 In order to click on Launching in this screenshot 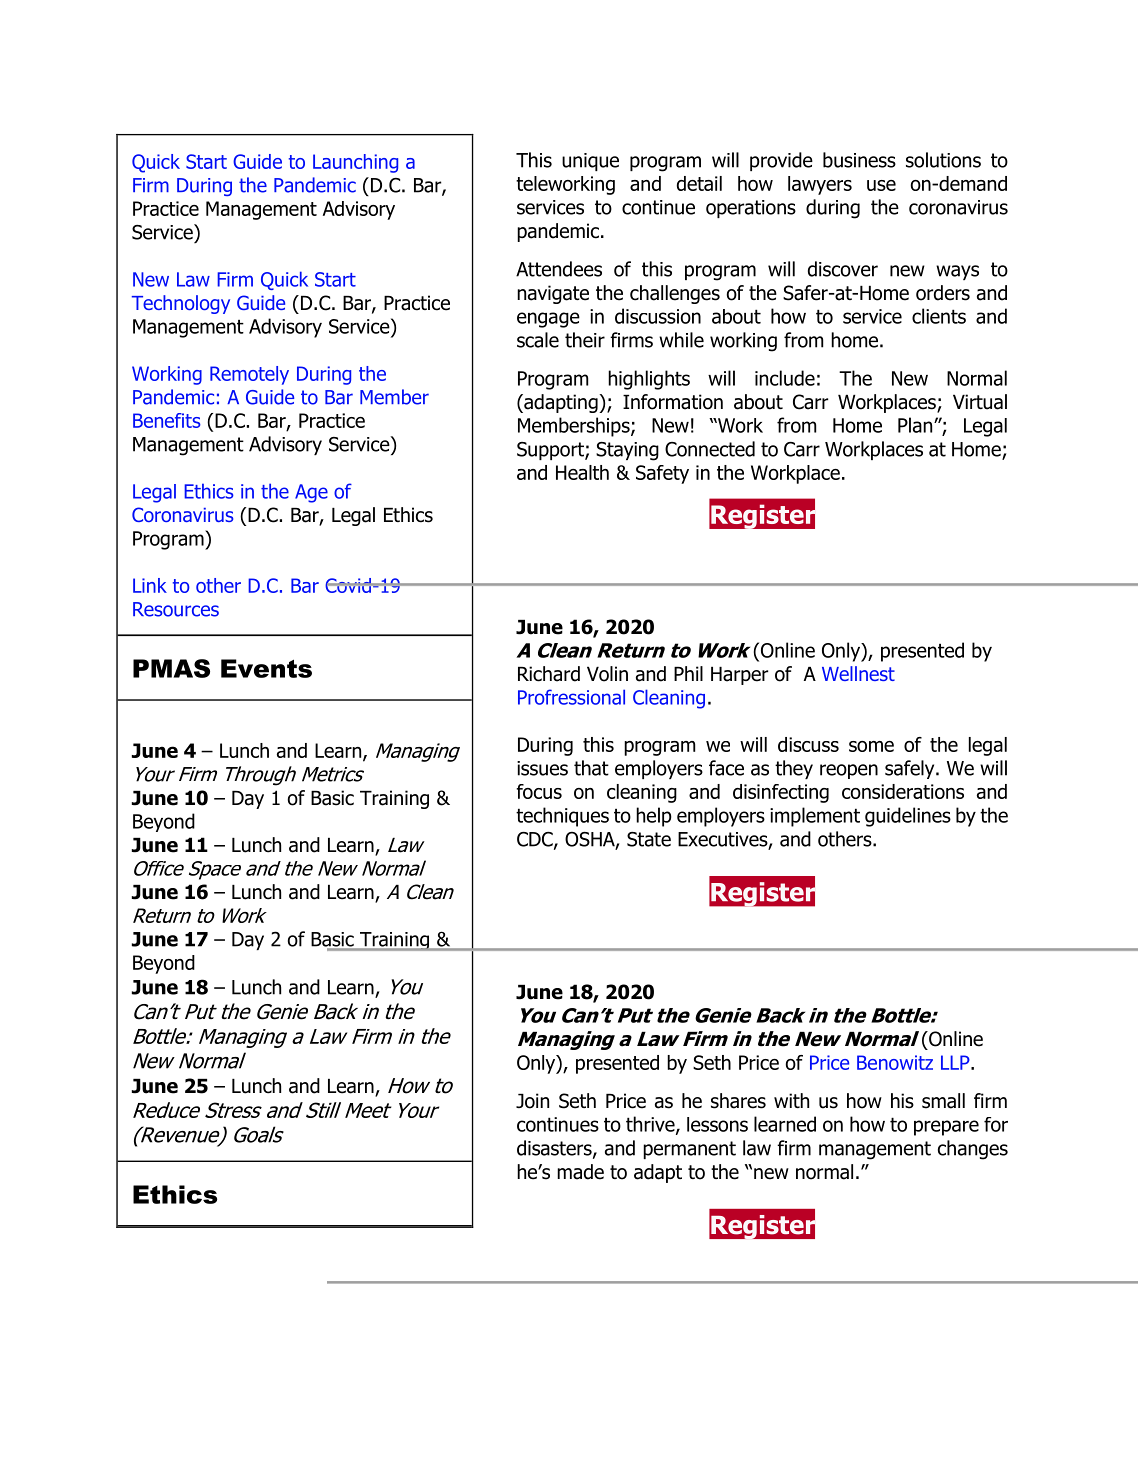, I will do `click(355, 163)`.
